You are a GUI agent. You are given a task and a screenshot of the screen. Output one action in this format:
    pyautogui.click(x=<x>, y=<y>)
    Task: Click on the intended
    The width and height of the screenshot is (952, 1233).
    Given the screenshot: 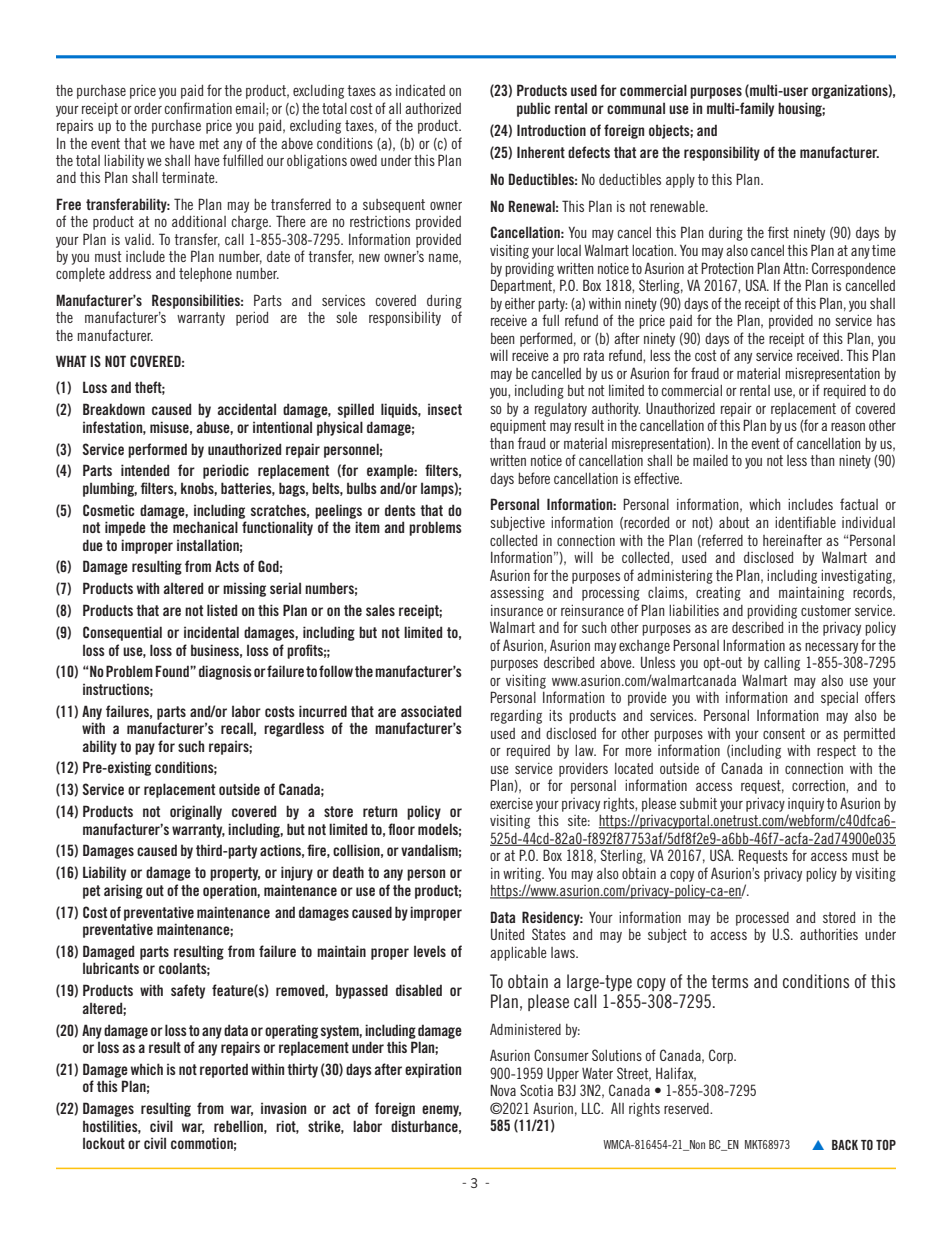 What is the action you would take?
    pyautogui.click(x=145, y=470)
